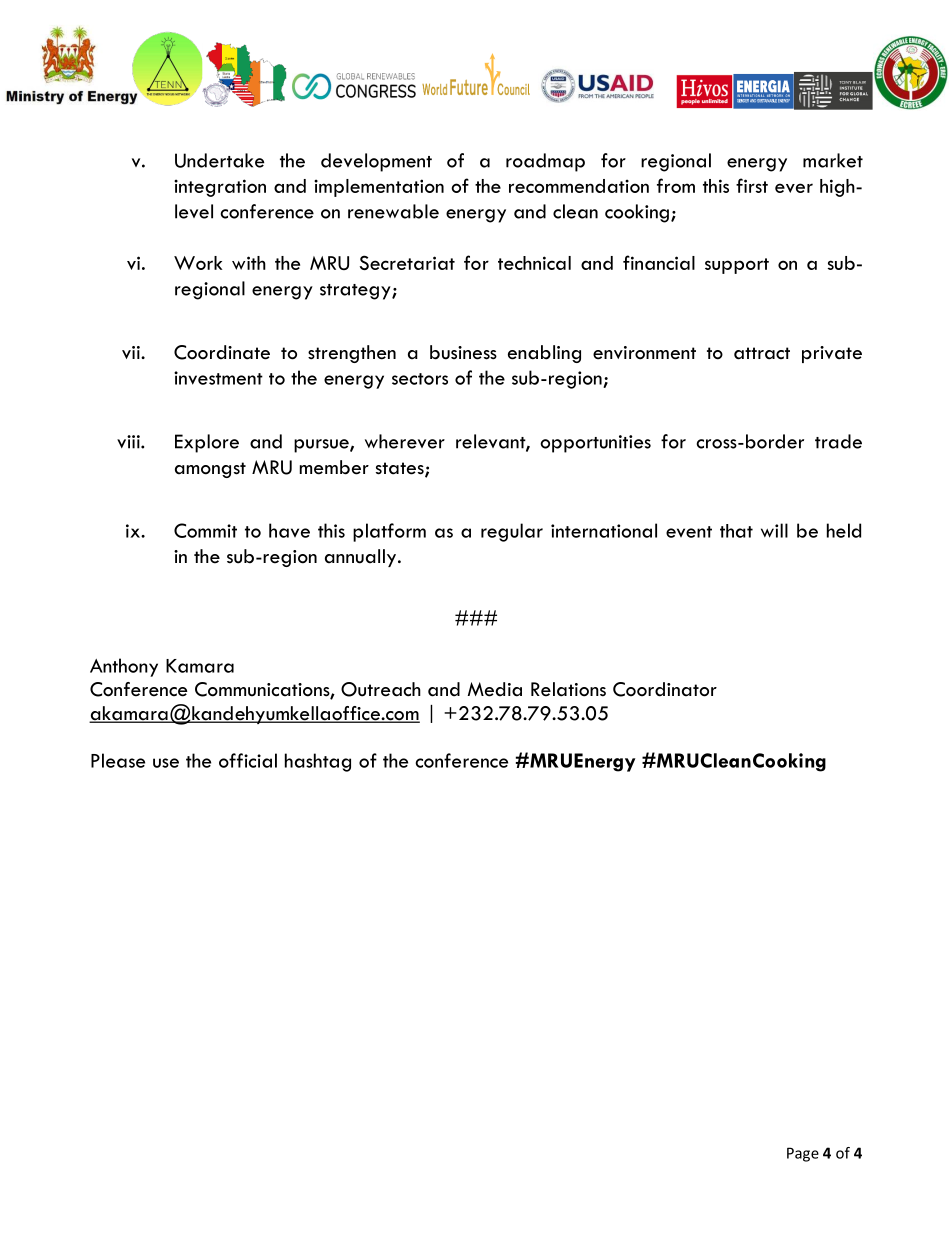  What do you see at coordinates (207, 443) in the image?
I see `Explore` at bounding box center [207, 443].
